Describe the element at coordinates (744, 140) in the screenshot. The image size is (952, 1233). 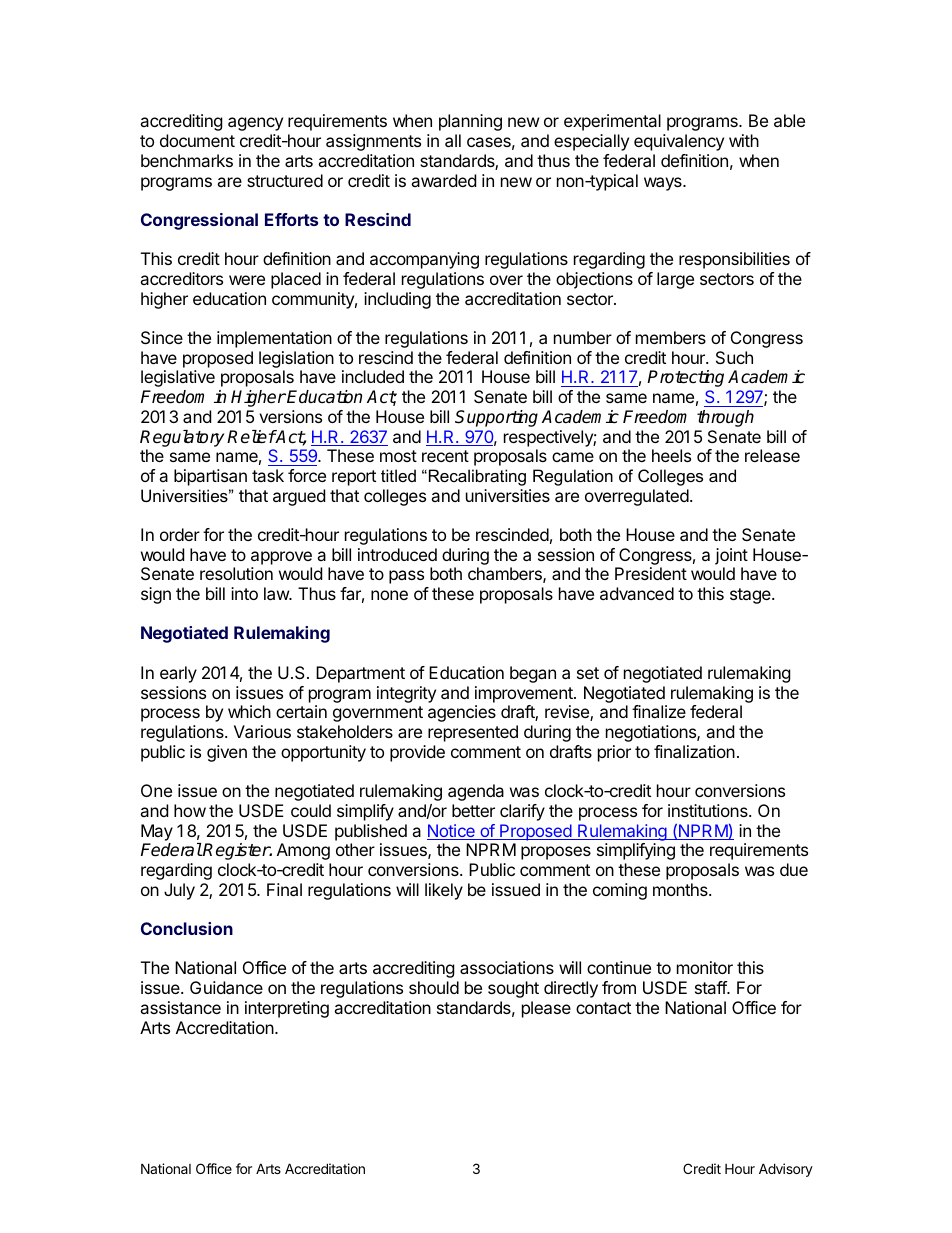
I see `with` at that location.
